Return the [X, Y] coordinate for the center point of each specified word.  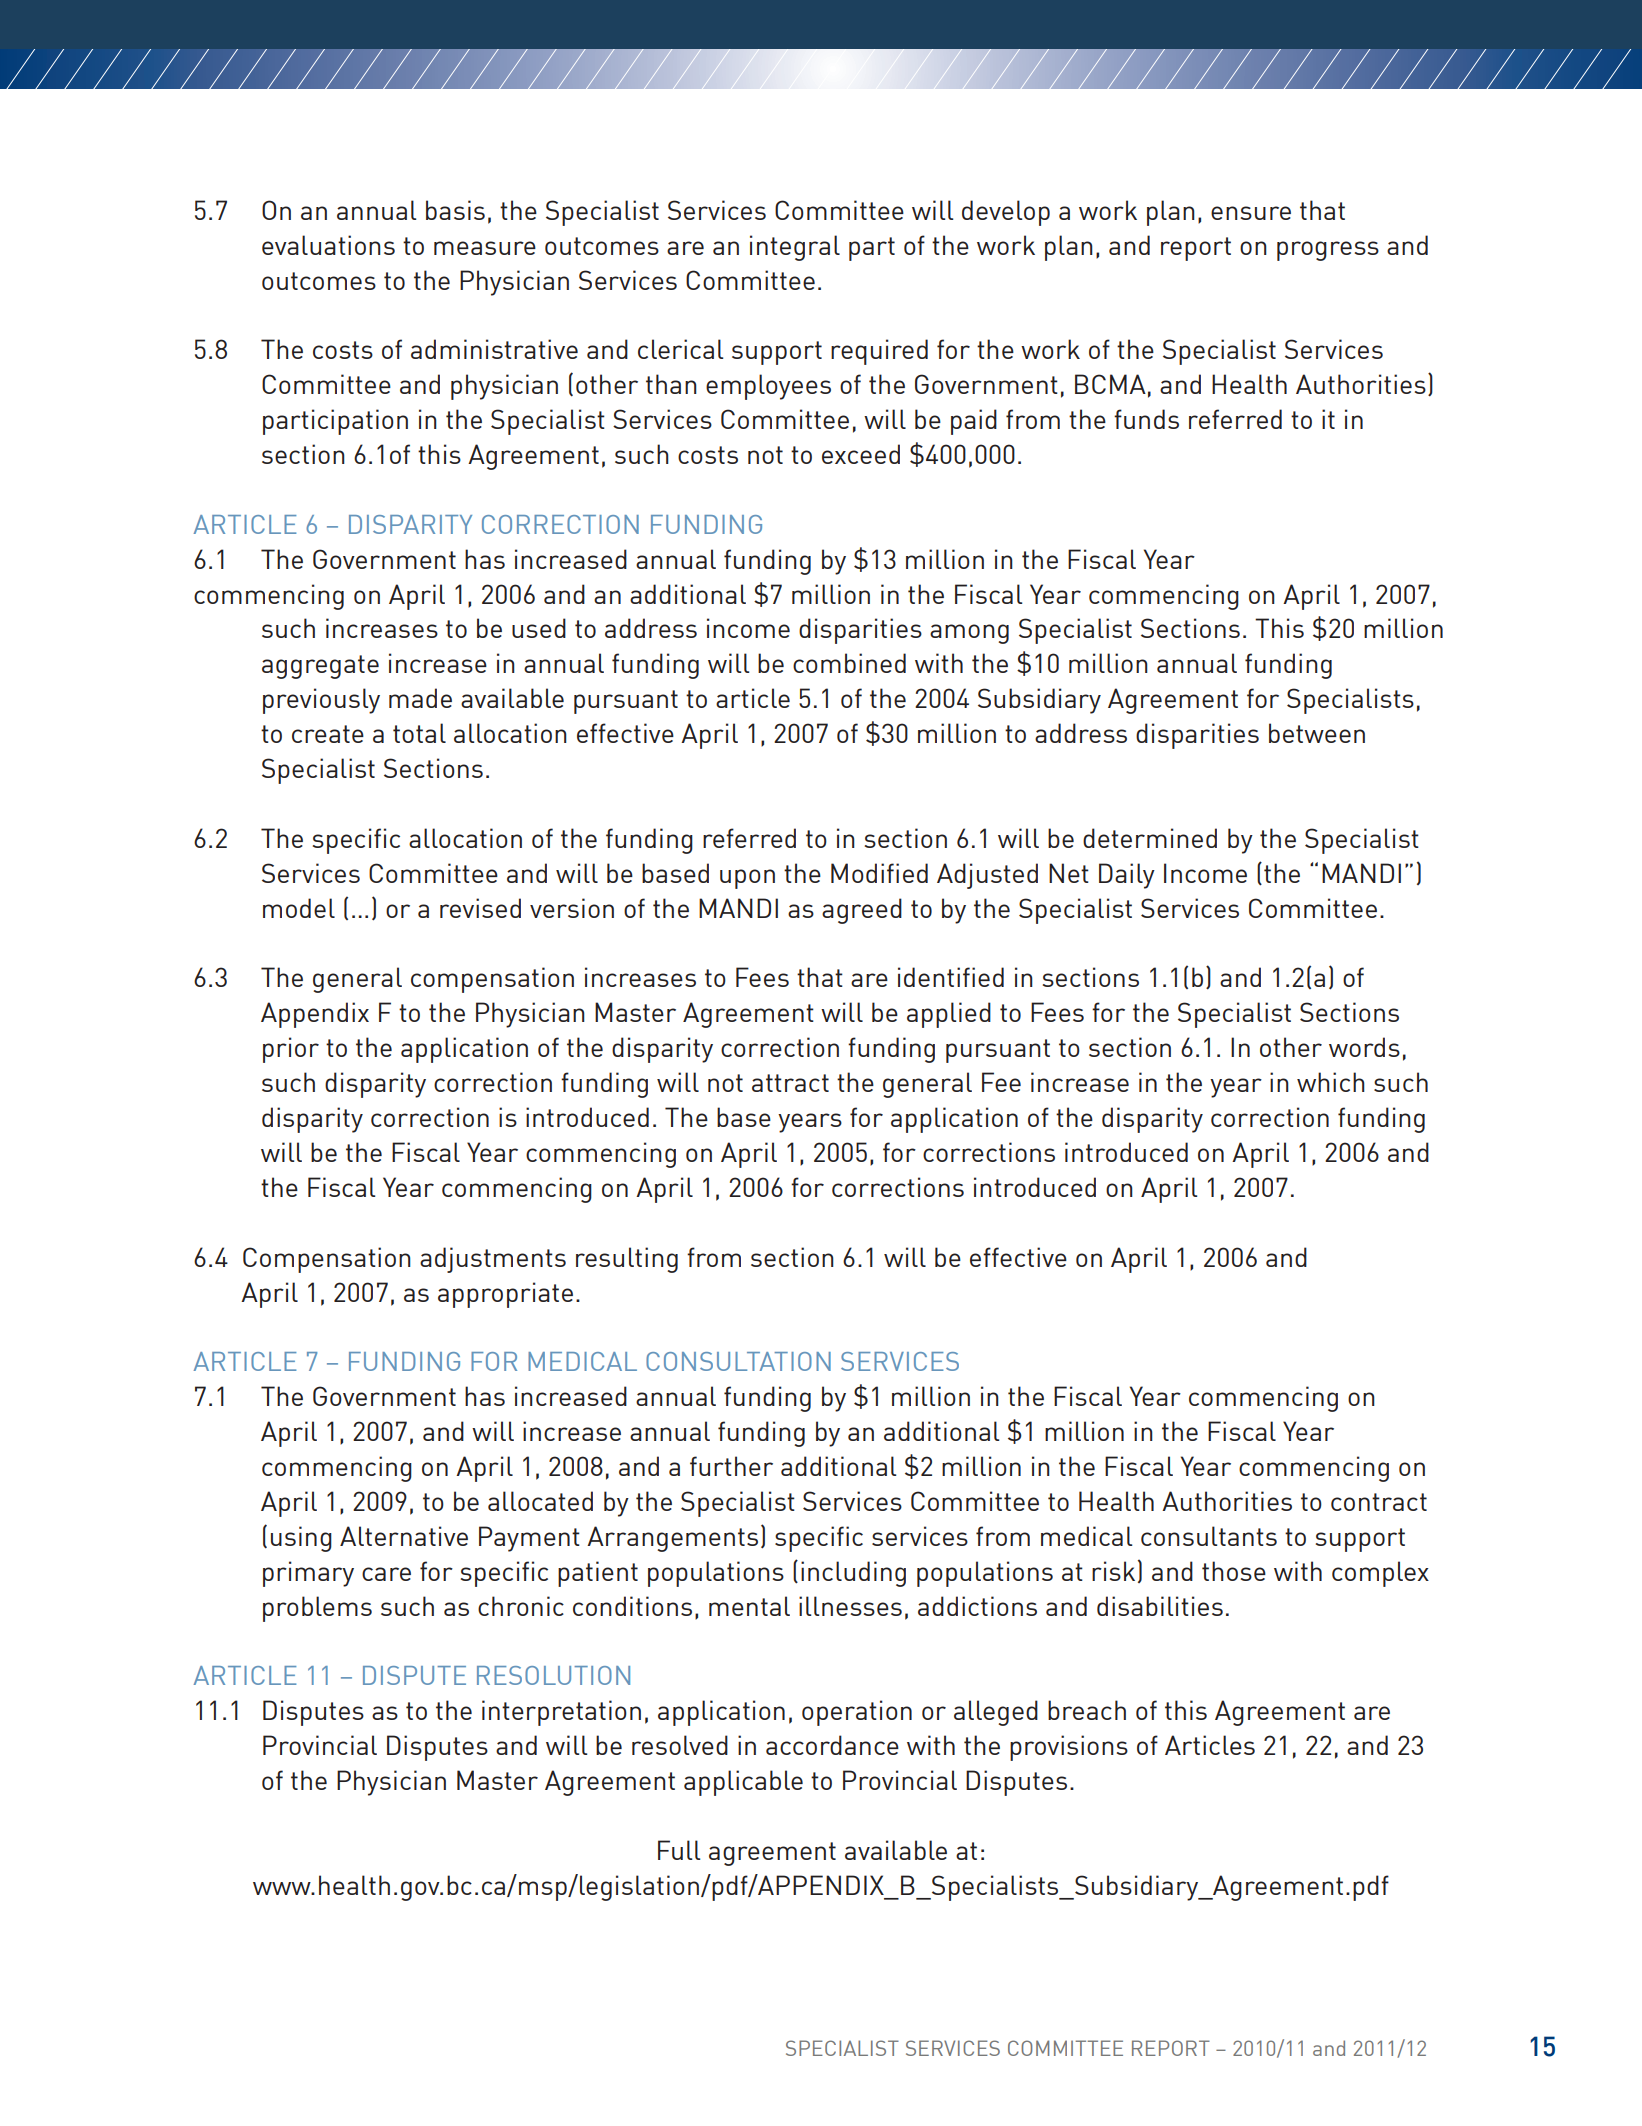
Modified [879, 873]
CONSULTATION [738, 1361]
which [1331, 1082]
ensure [1251, 213]
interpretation [561, 1713]
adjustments [493, 1260]
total [419, 733]
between [1317, 733]
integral [795, 248]
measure [485, 248]
